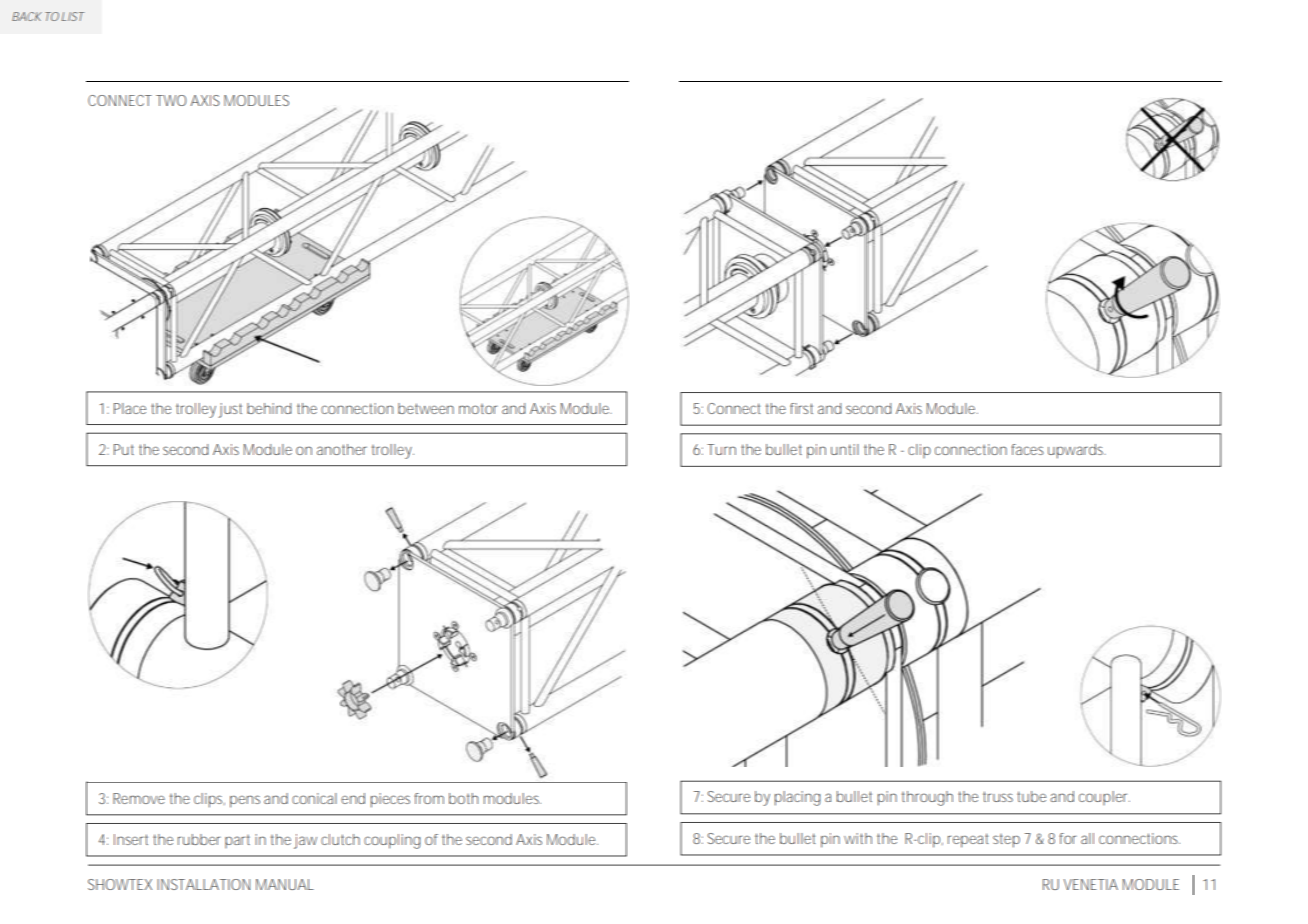 Image resolution: width=1308 pixels, height=924 pixels. I want to click on Insert, so click(131, 839).
